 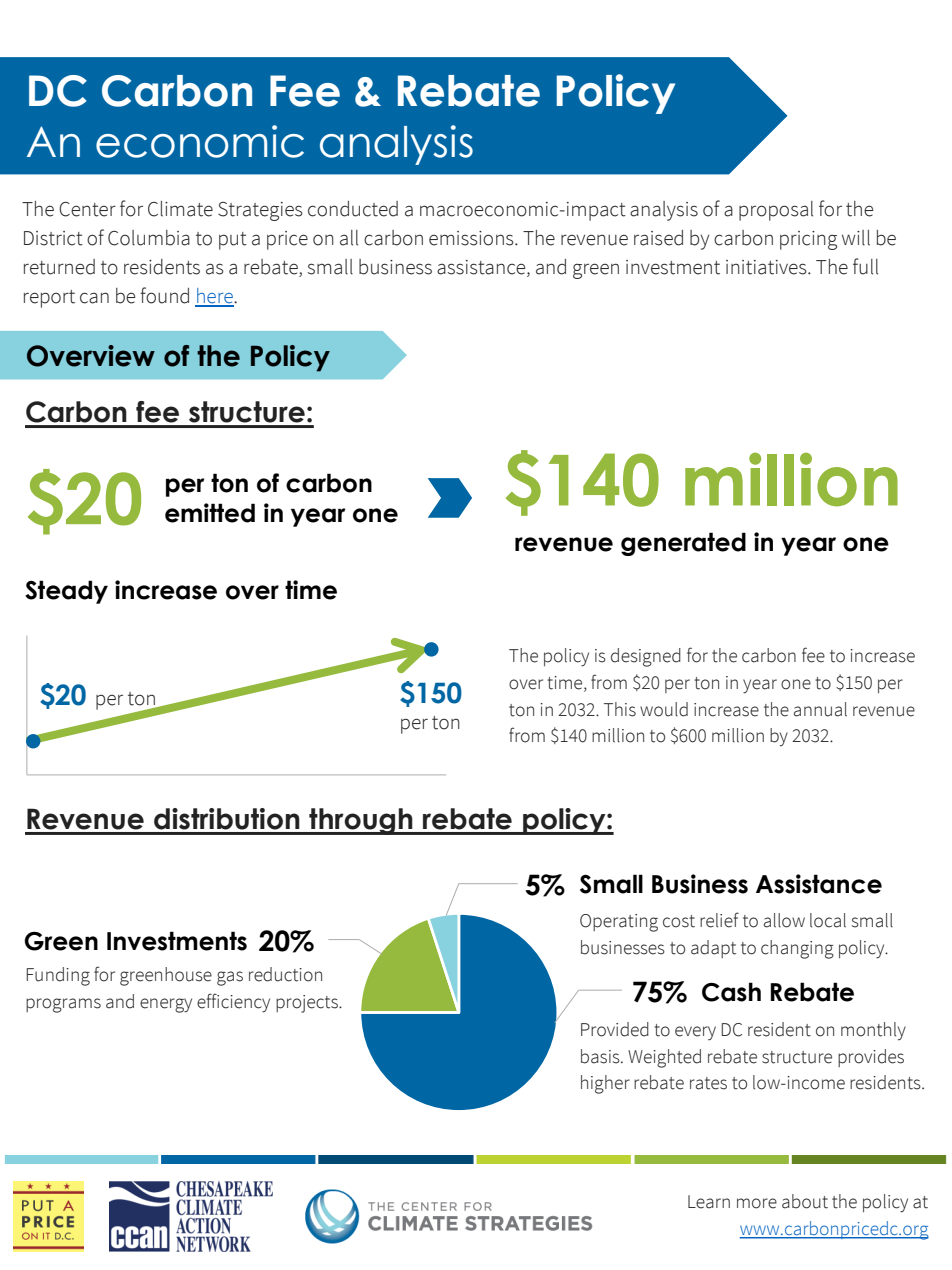 What do you see at coordinates (620, 709) in the screenshot?
I see `This` at bounding box center [620, 709].
